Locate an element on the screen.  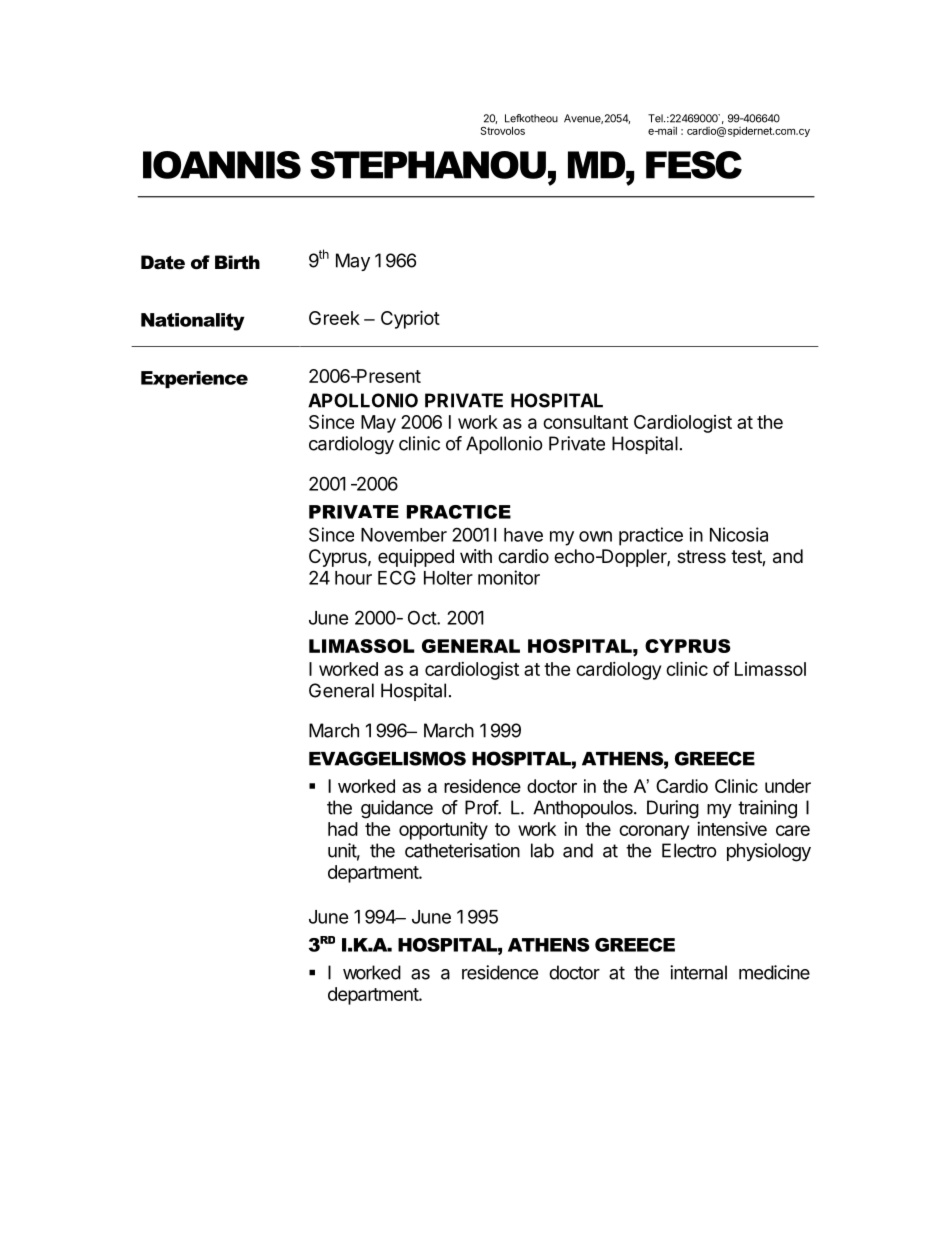
guidance is located at coordinates (397, 809).
